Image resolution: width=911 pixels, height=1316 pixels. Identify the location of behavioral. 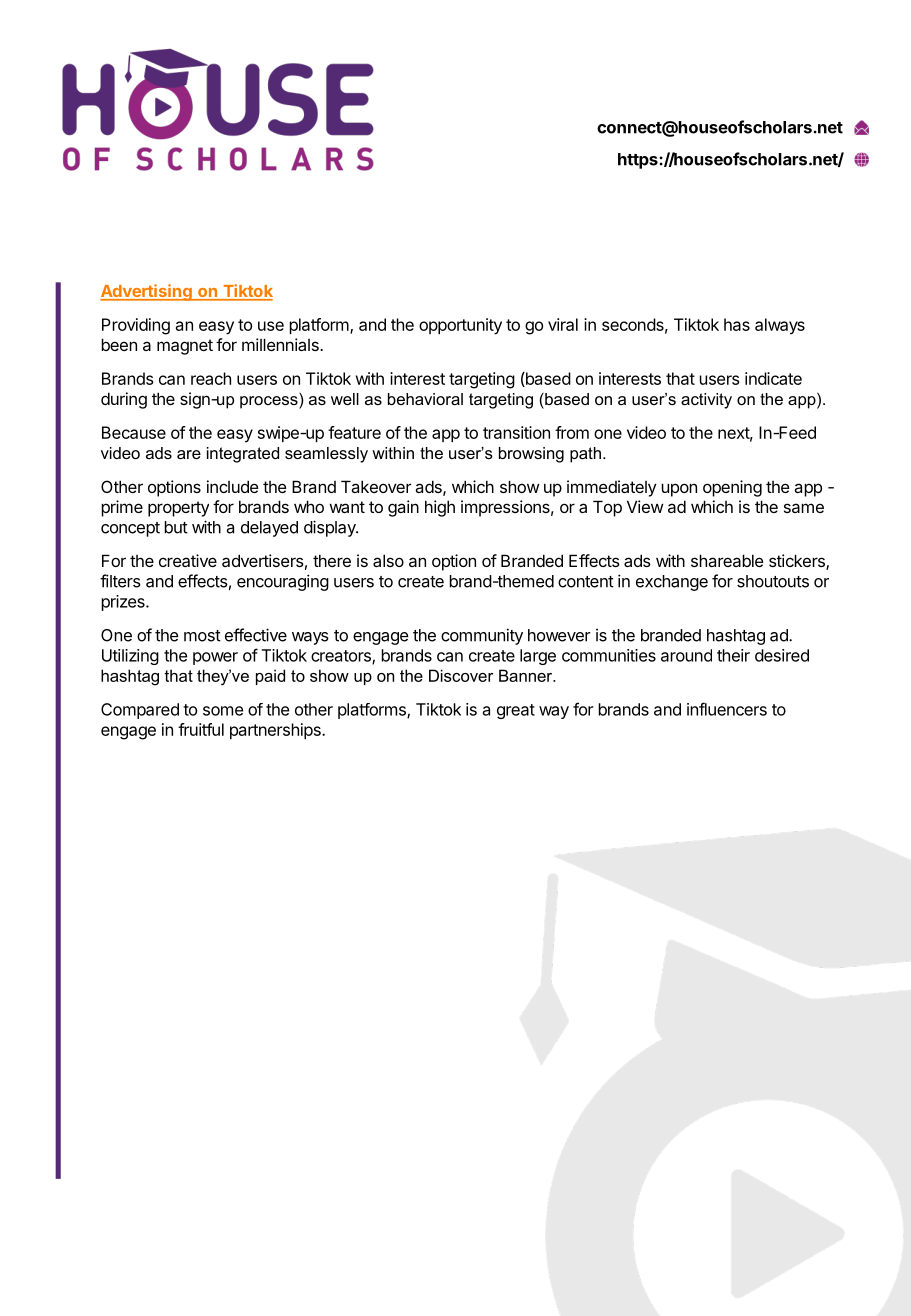
(425, 399).
